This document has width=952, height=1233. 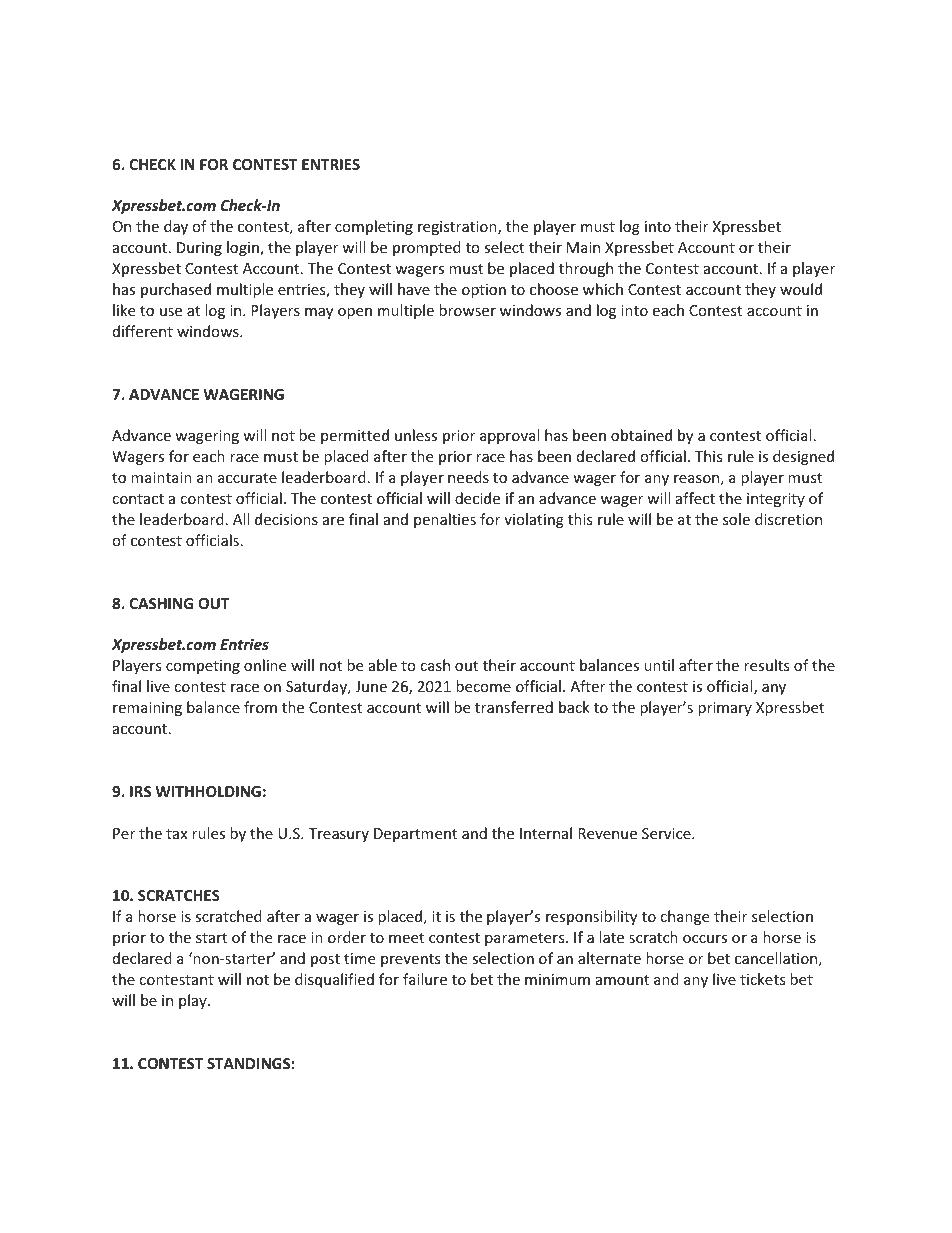 What do you see at coordinates (247, 478) in the document?
I see `accurate` at bounding box center [247, 478].
